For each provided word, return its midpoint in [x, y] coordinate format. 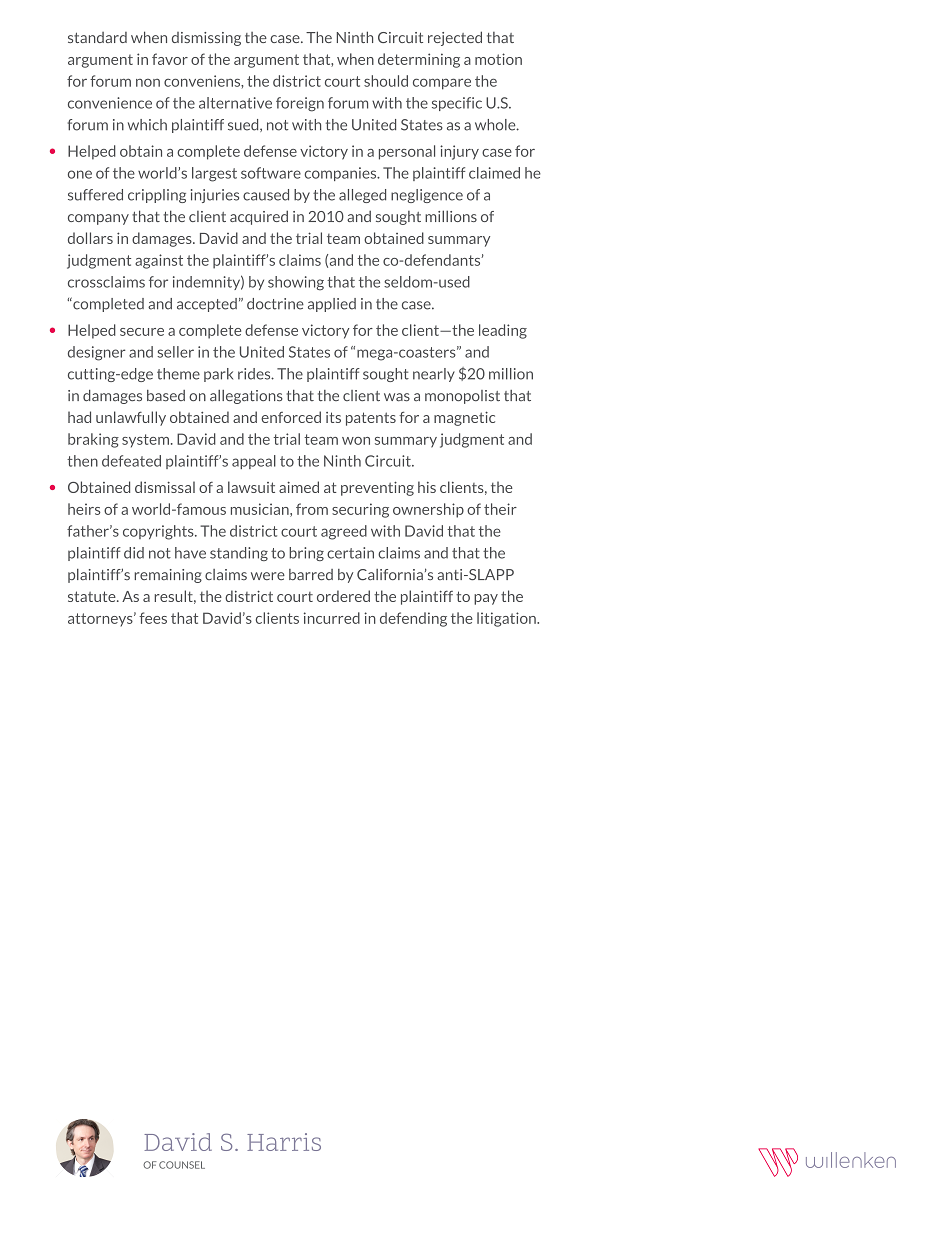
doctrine [275, 304]
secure [142, 332]
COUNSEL [182, 1165]
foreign [300, 104]
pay [486, 599]
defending [413, 619]
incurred [332, 618]
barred [311, 575]
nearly [434, 375]
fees [153, 618]
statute [93, 596]
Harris [284, 1142]
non [148, 82]
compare [442, 84]
